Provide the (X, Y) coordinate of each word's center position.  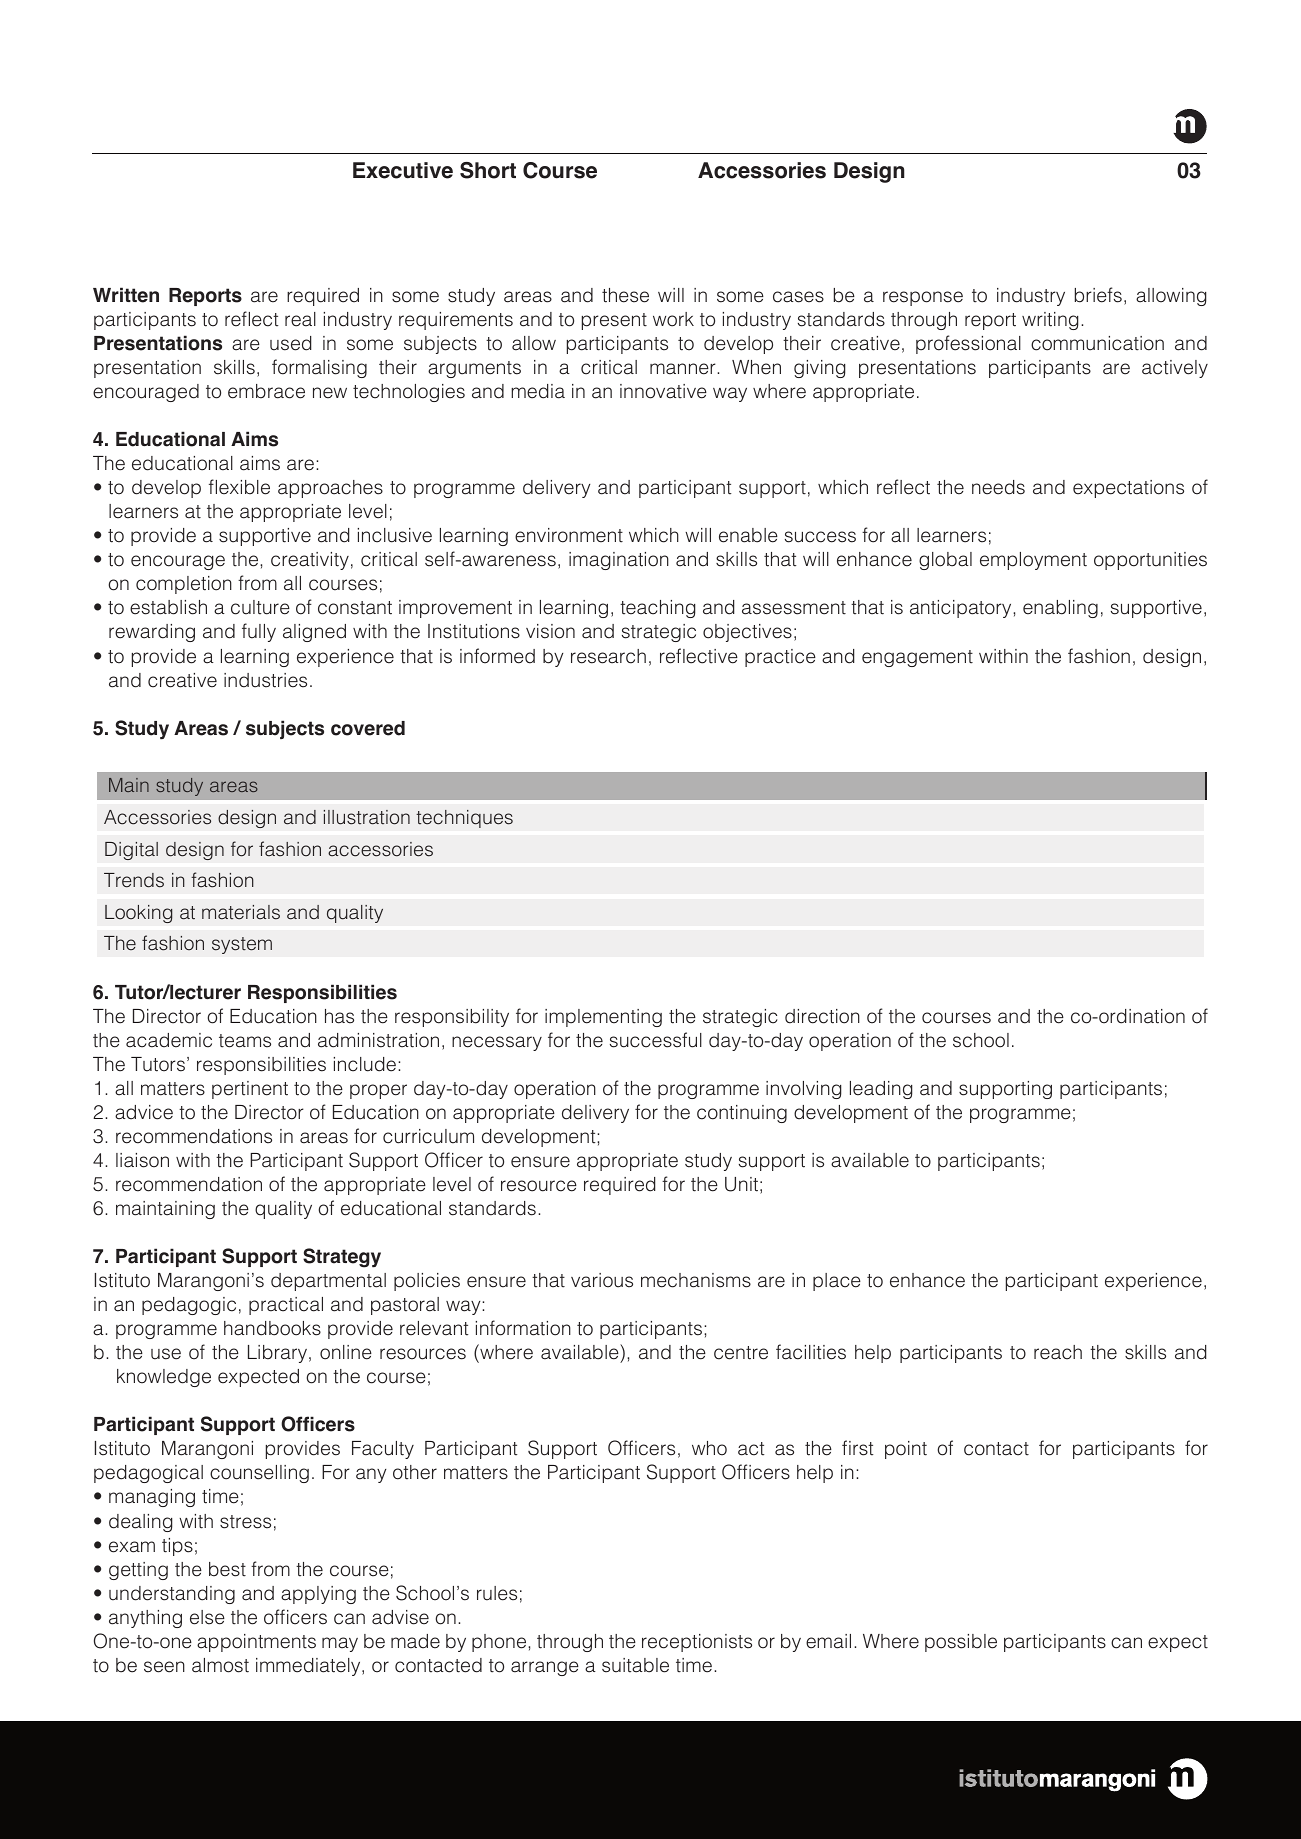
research (608, 656)
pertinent (250, 1090)
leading (881, 1090)
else (207, 1617)
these (625, 295)
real (300, 319)
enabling (1060, 609)
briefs (1098, 295)
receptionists (697, 1643)
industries (265, 680)
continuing (742, 1114)
